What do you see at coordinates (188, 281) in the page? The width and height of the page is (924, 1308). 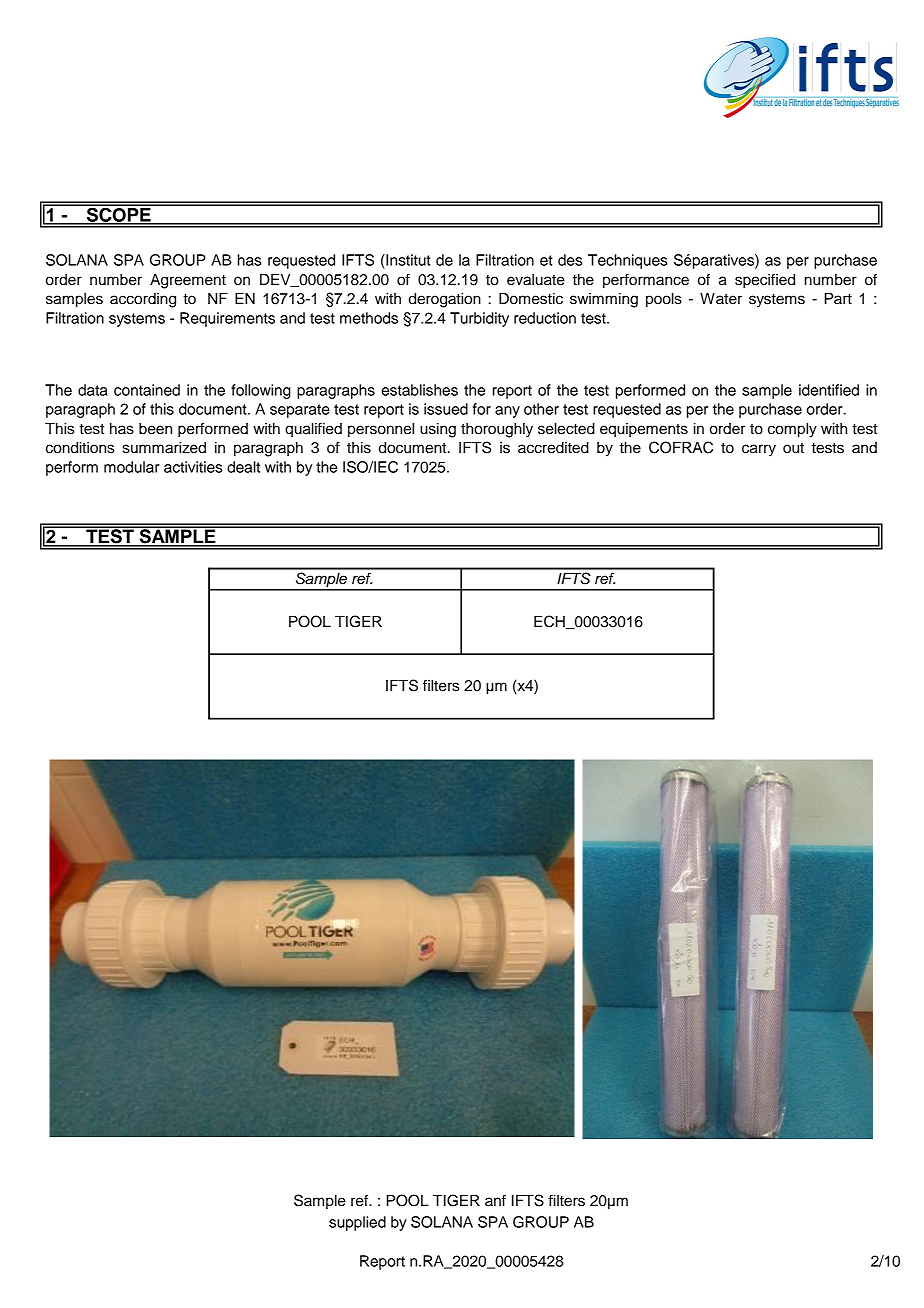 I see `Agreement` at bounding box center [188, 281].
